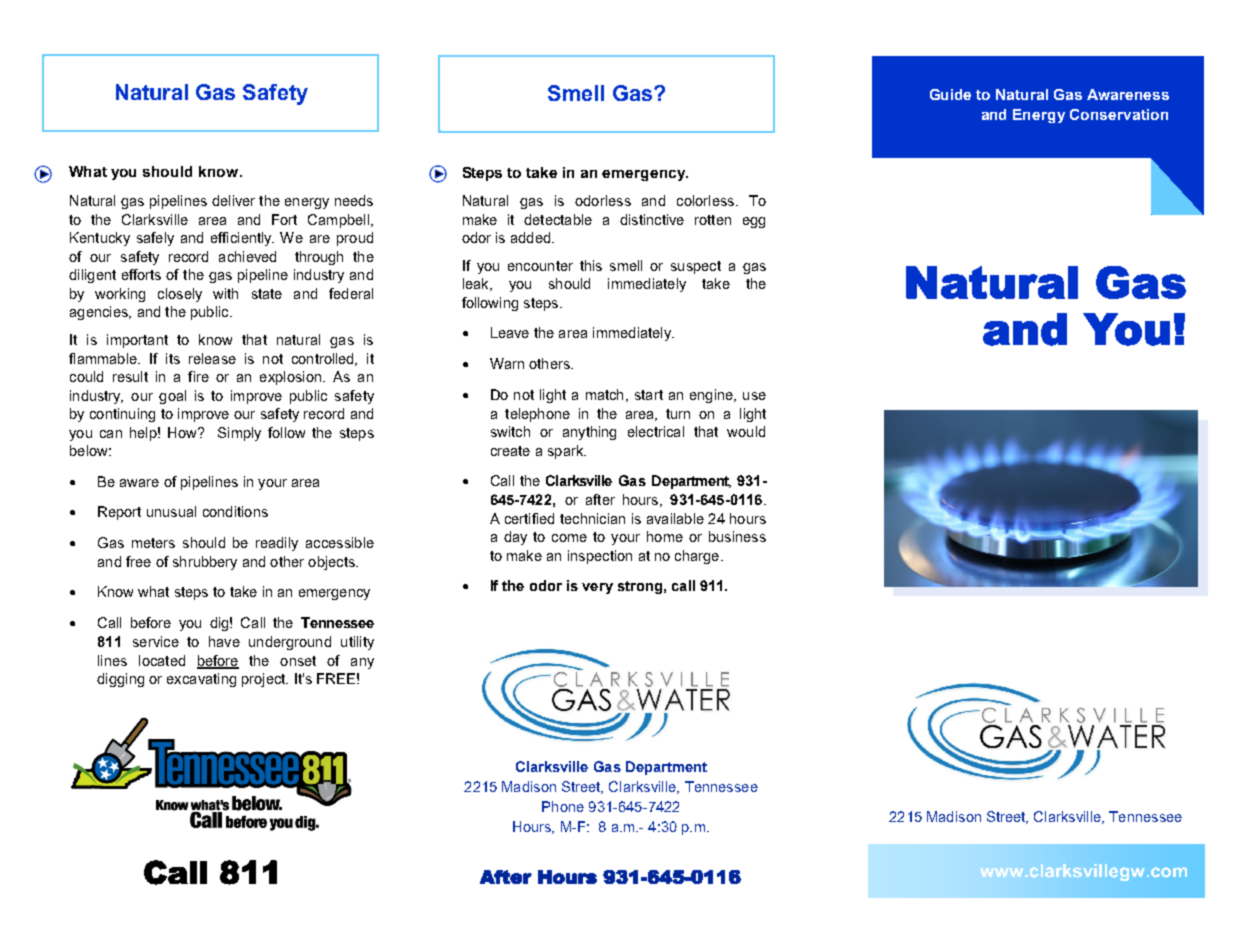 The image size is (1233, 952). I want to click on strong, so click(640, 587).
